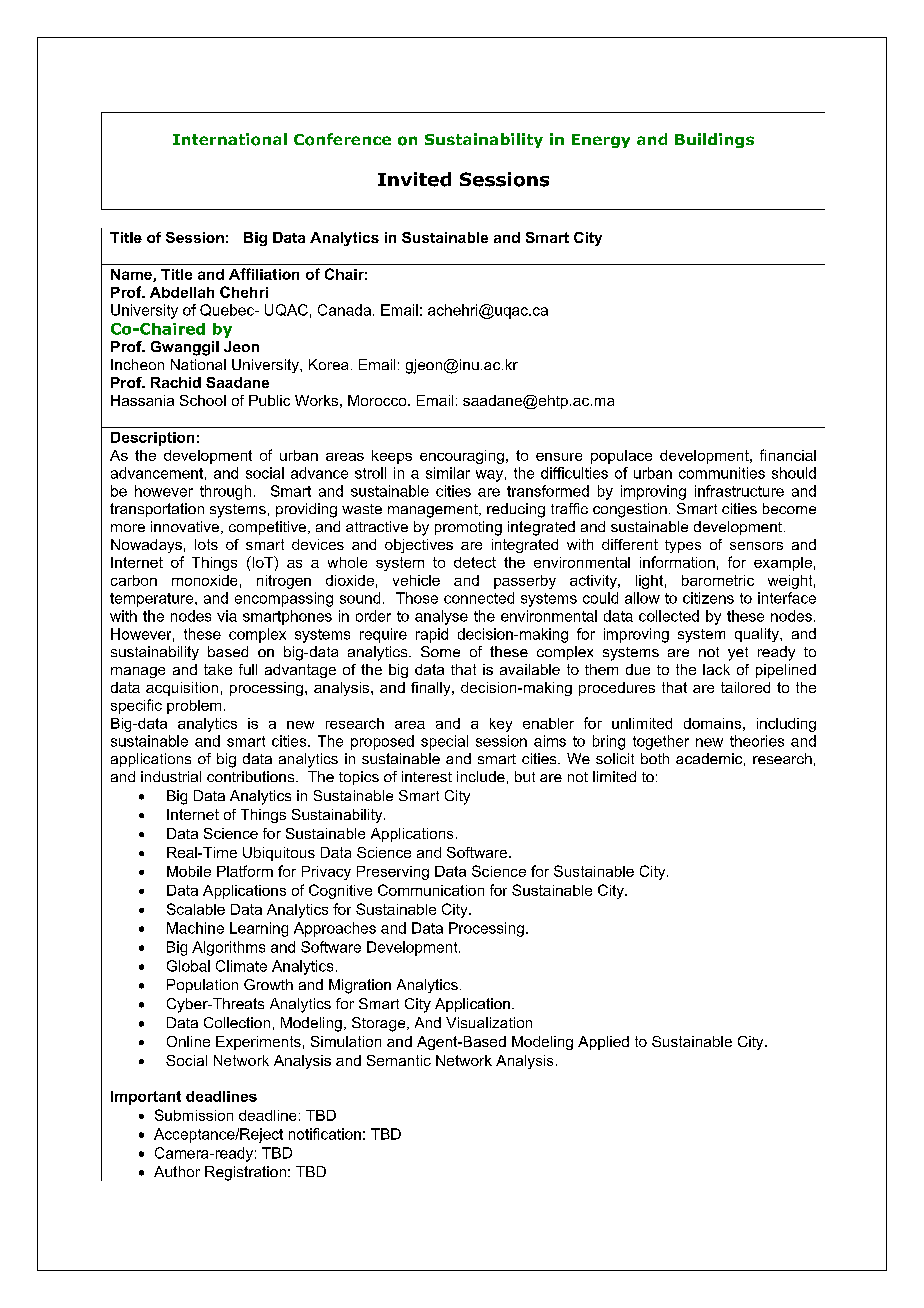 Image resolution: width=924 pixels, height=1308 pixels. I want to click on Invited, so click(414, 179).
